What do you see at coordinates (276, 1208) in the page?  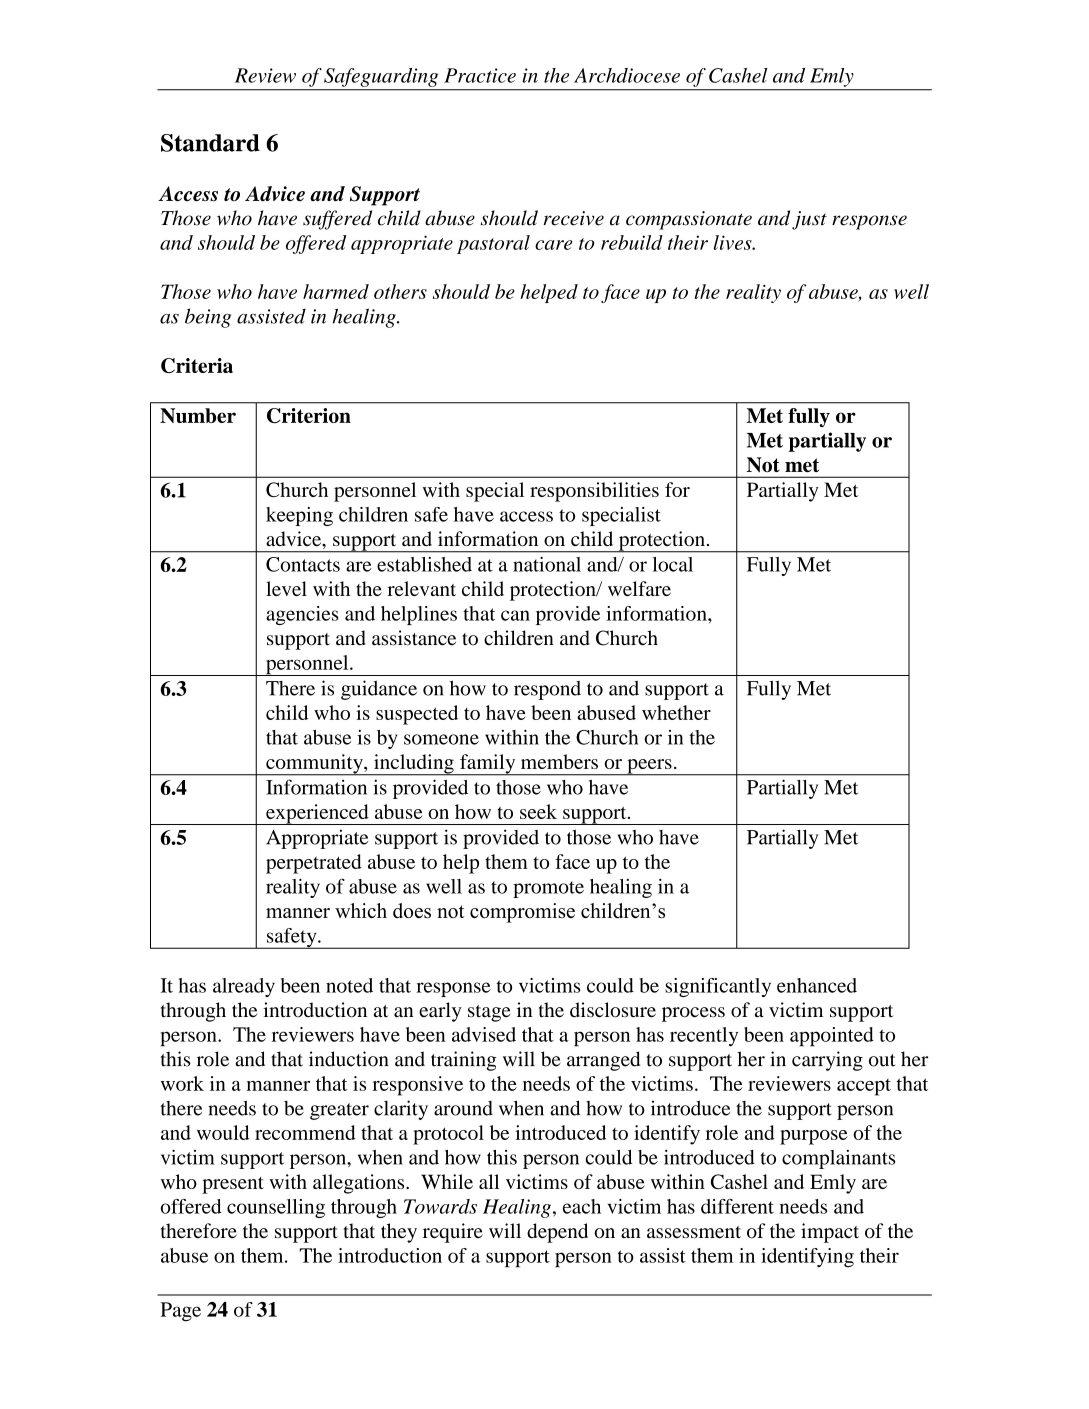 I see `counselling` at bounding box center [276, 1208].
